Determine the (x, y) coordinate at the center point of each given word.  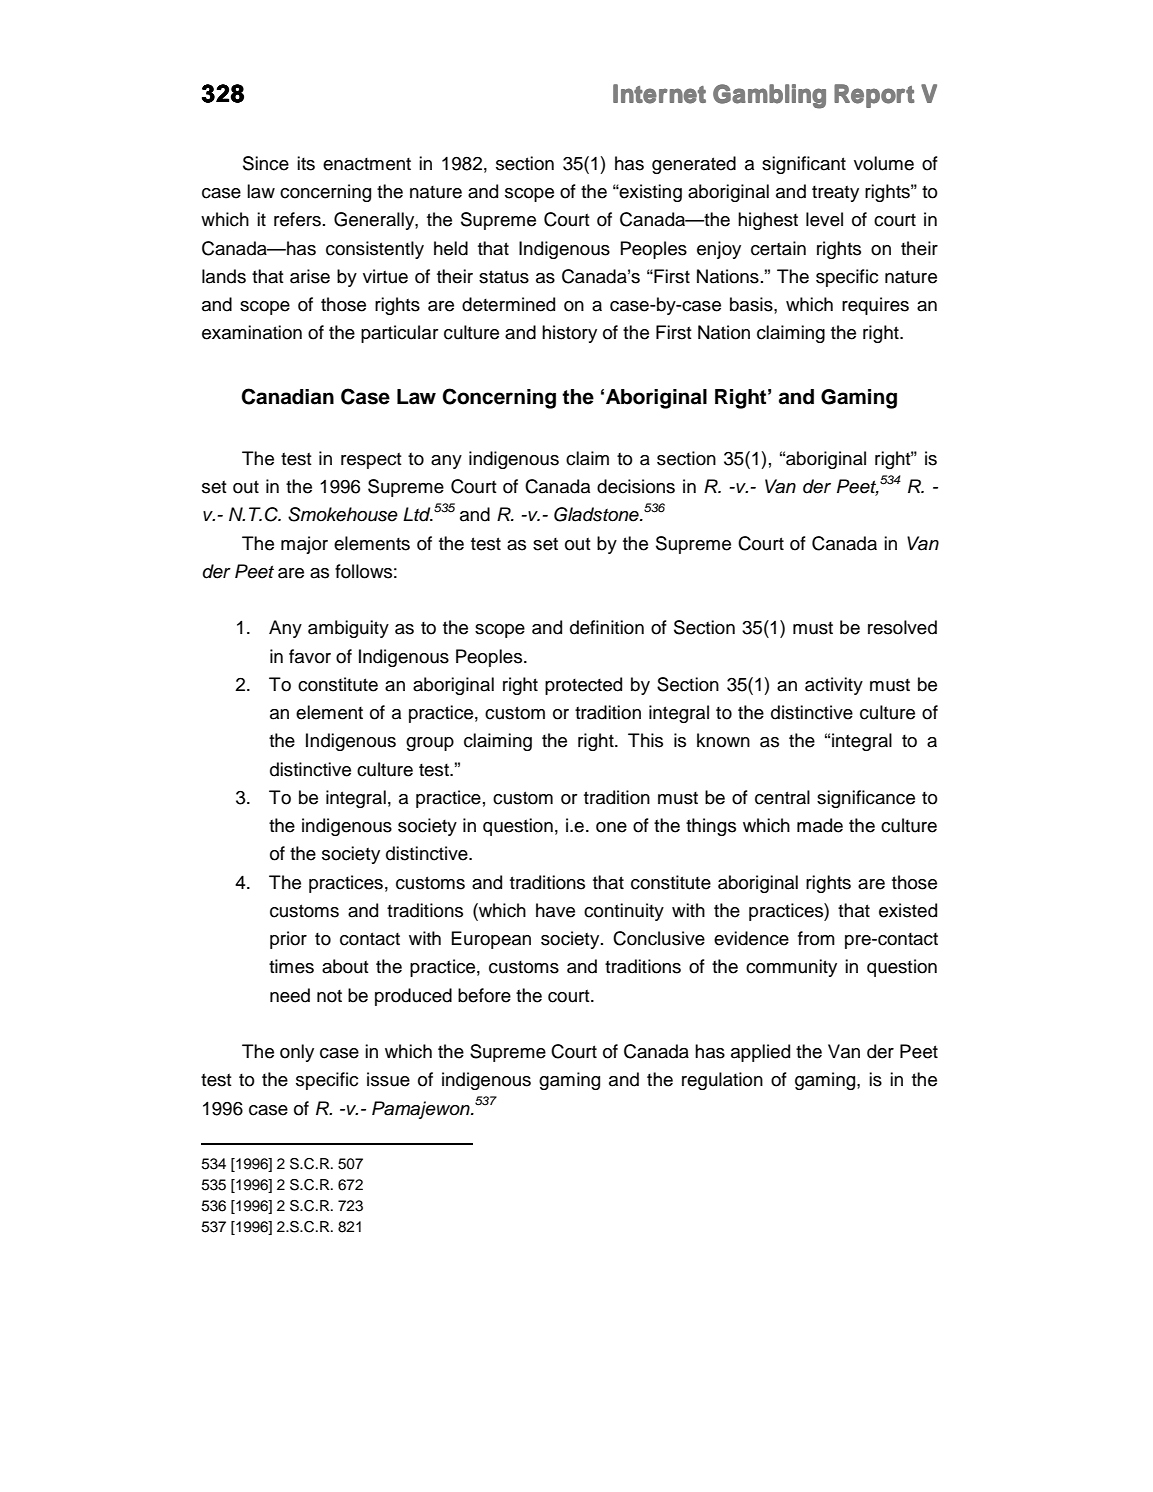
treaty (835, 193)
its (306, 163)
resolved (902, 627)
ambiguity (348, 629)
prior (288, 940)
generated (694, 165)
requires (875, 306)
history (569, 334)
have (555, 910)
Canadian (287, 396)
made (820, 825)
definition (607, 627)
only (297, 1053)
